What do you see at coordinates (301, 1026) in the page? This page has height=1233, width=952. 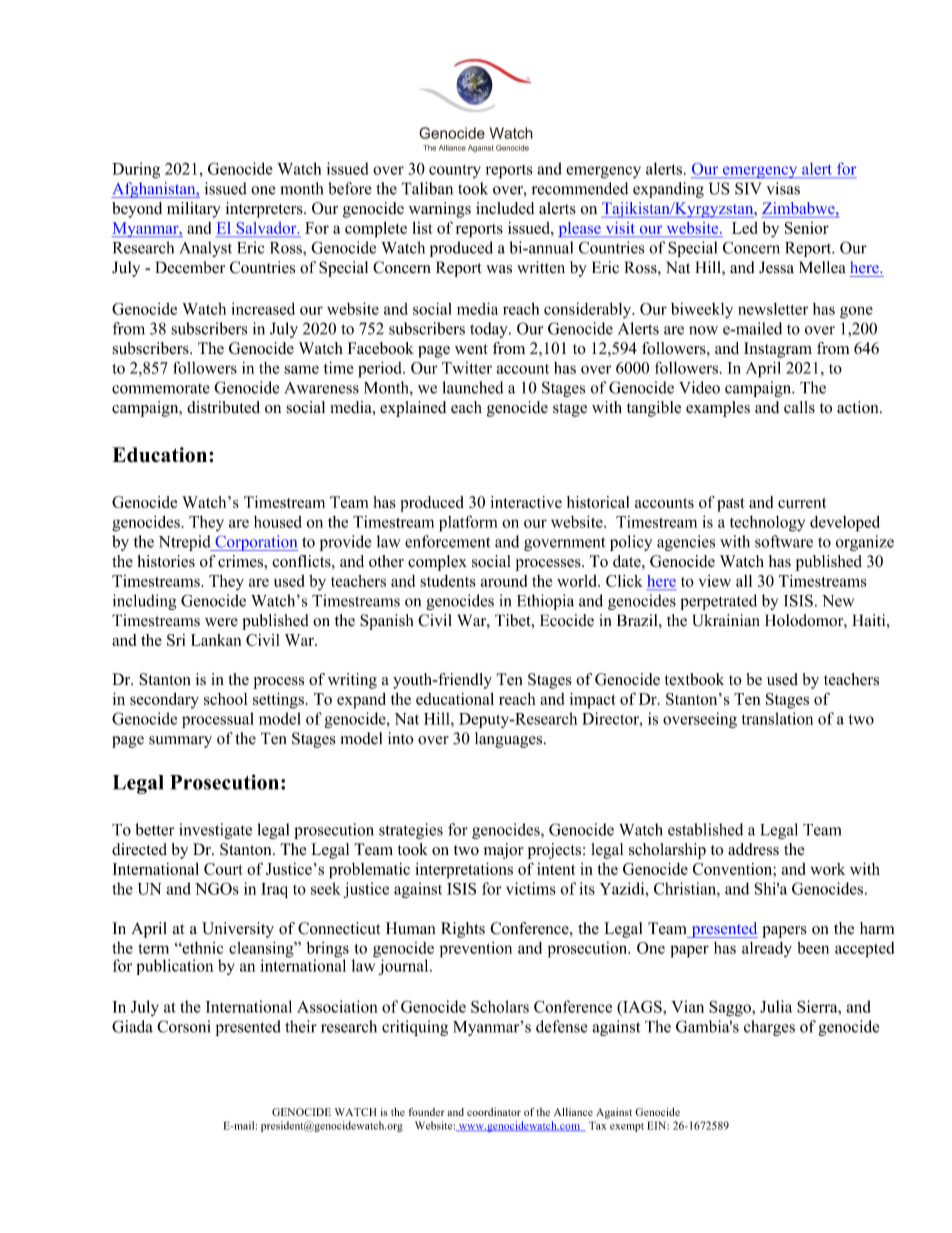 I see `their` at bounding box center [301, 1026].
